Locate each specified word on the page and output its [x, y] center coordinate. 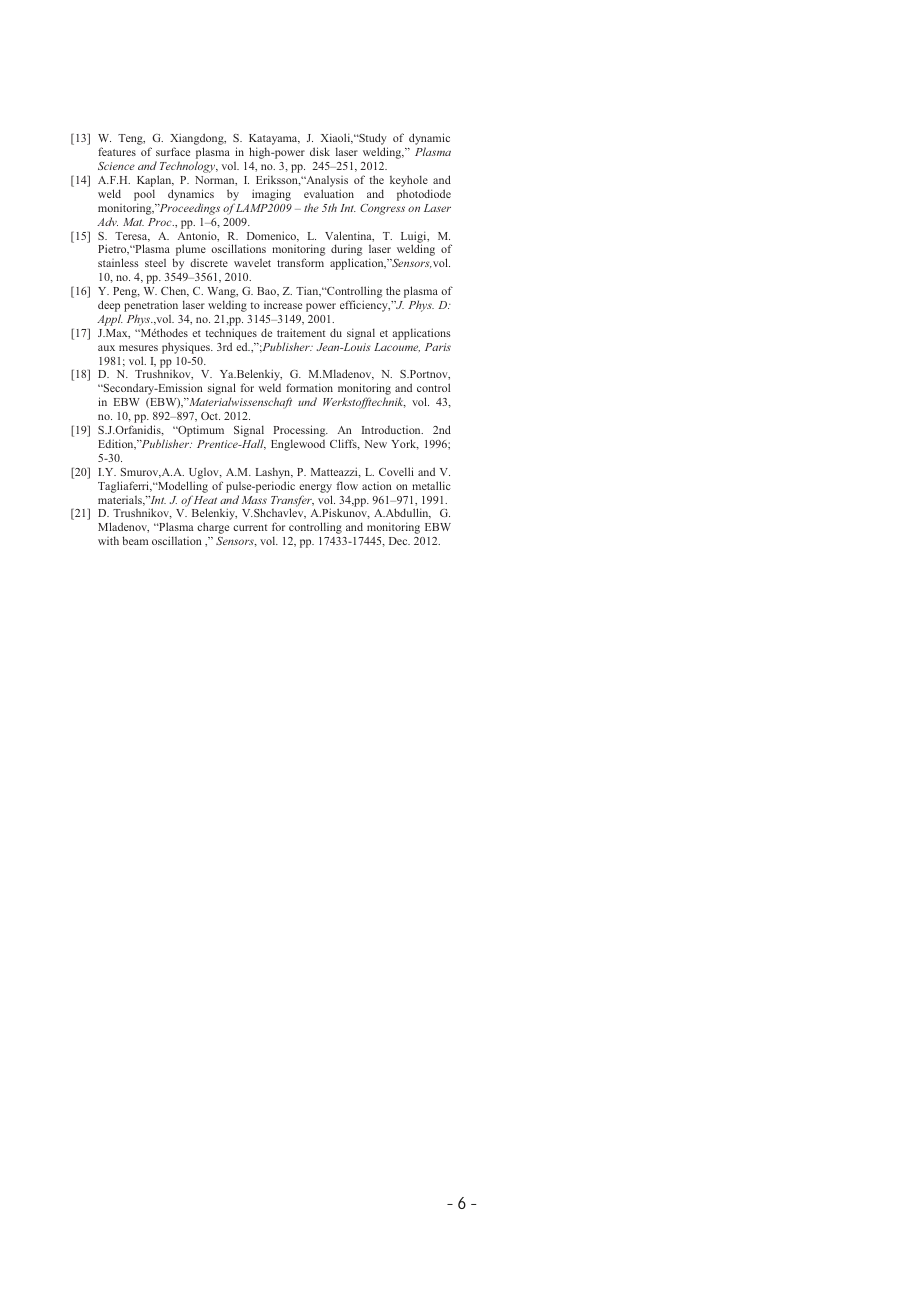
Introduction [392, 430]
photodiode [424, 195]
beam [135, 540]
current [250, 527]
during [346, 251]
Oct [210, 416]
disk [320, 151]
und [307, 401]
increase [283, 305]
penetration [151, 307]
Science [116, 166]
